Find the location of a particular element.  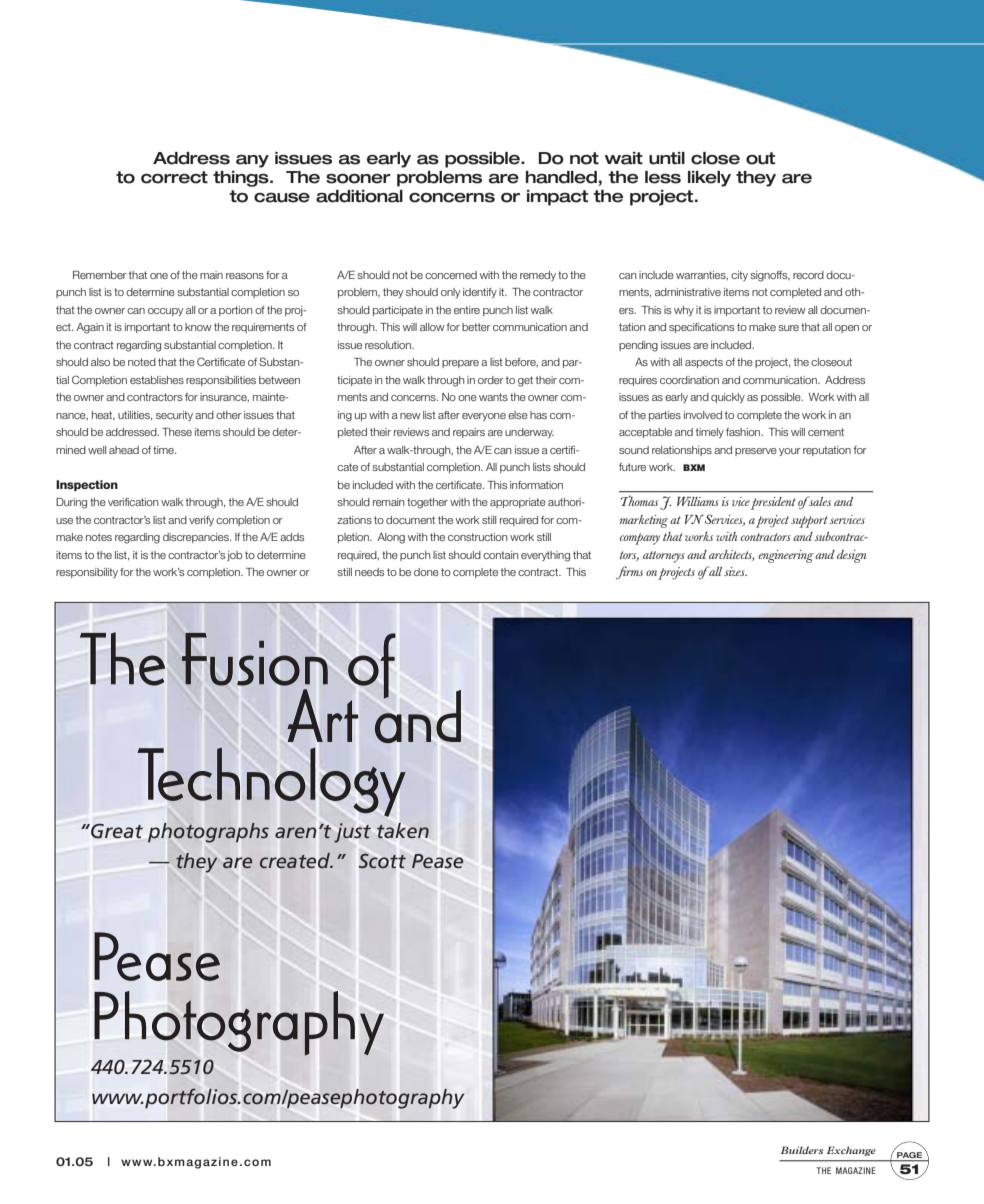

Builders is located at coordinates (802, 1150).
